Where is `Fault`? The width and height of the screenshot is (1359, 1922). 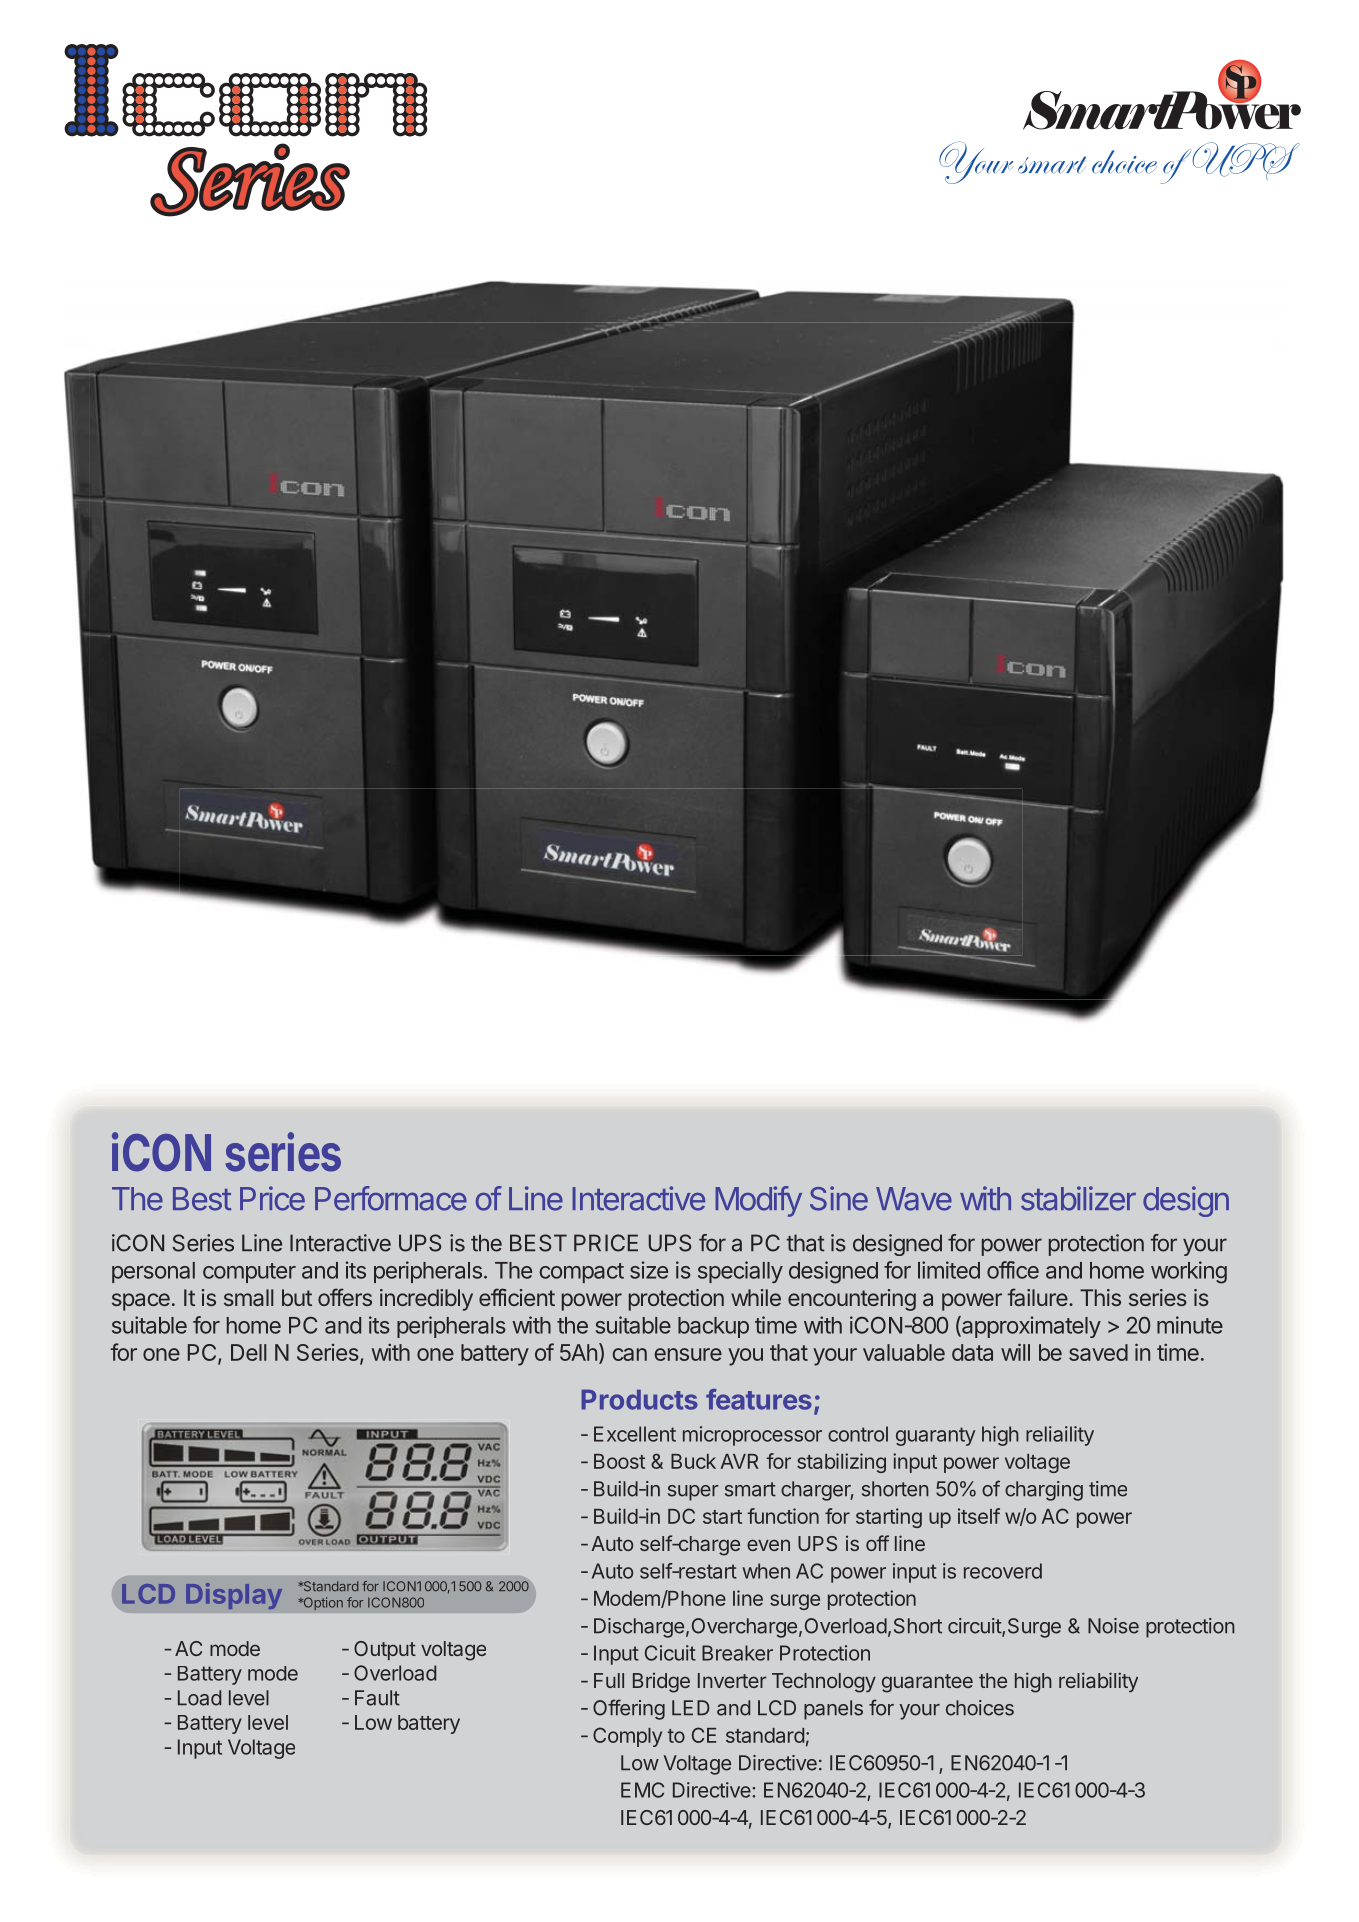
Fault is located at coordinates (377, 1698).
